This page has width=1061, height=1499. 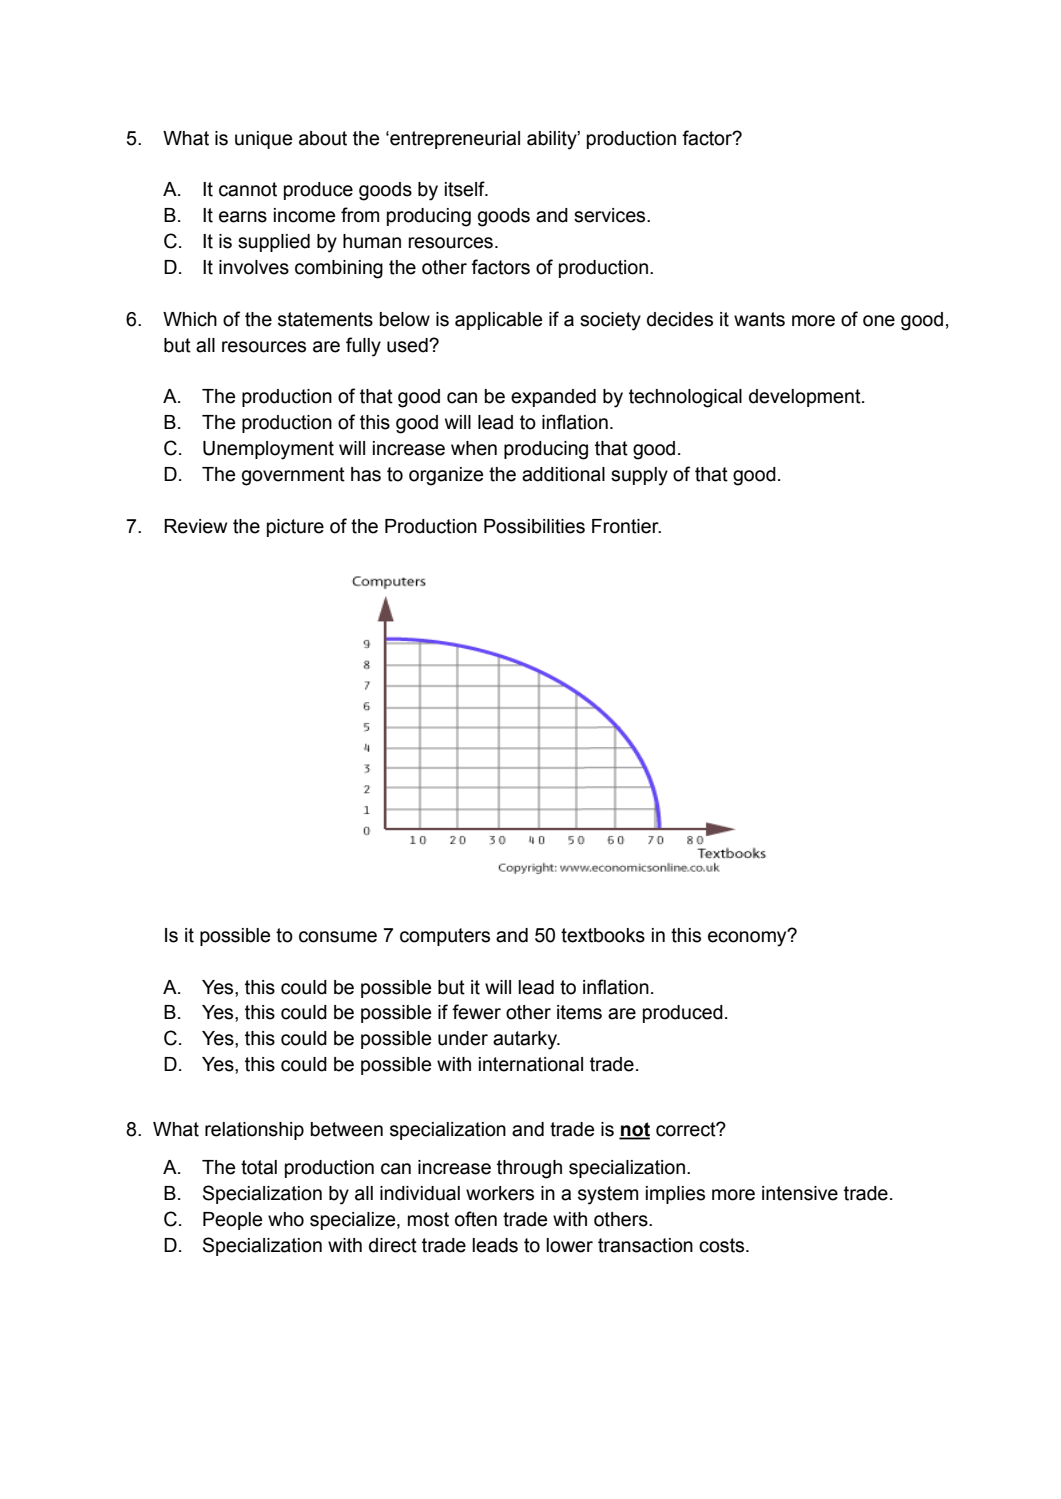 I want to click on Possibilities, so click(x=534, y=526).
